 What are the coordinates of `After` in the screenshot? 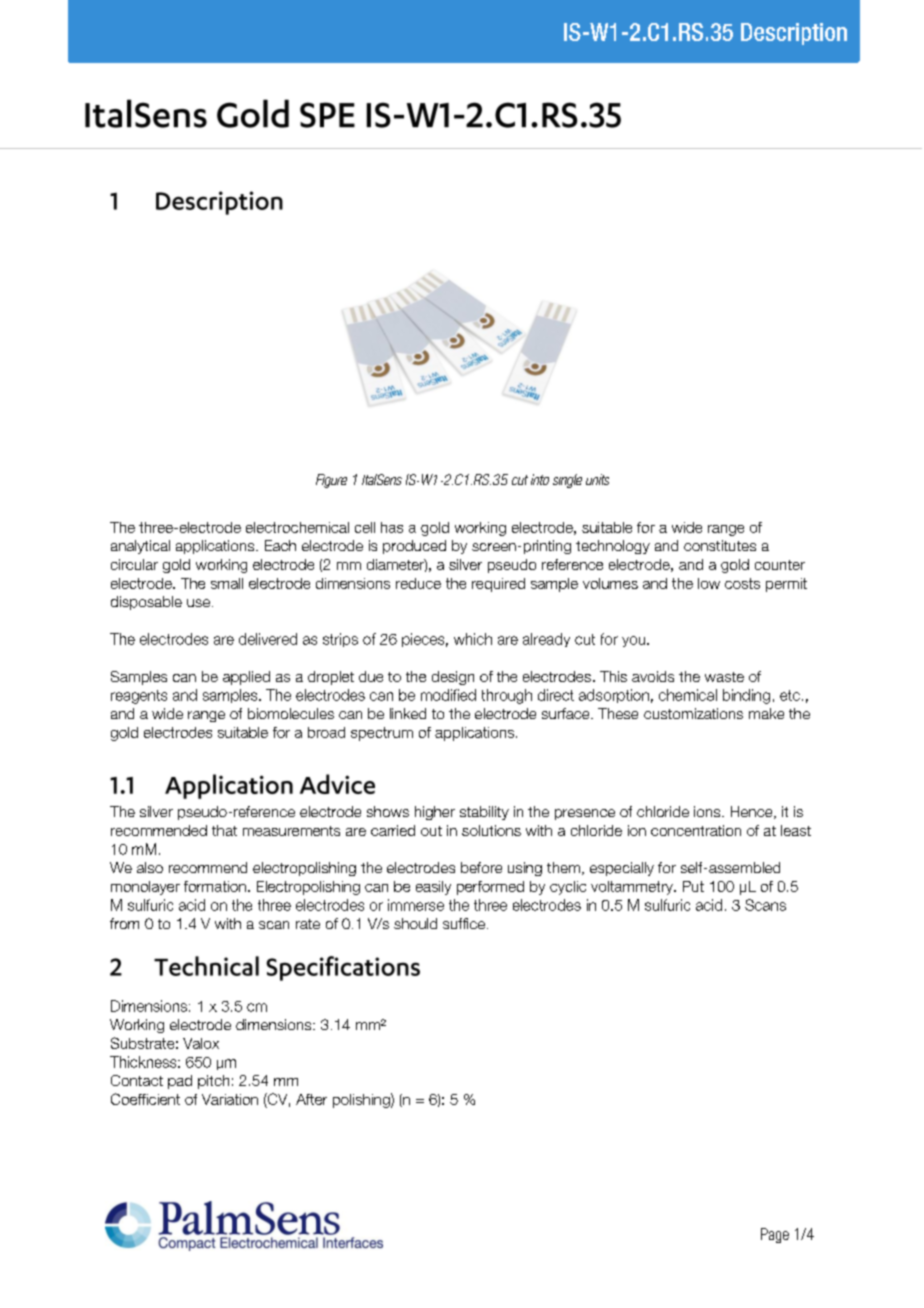 It's located at (311, 1099).
